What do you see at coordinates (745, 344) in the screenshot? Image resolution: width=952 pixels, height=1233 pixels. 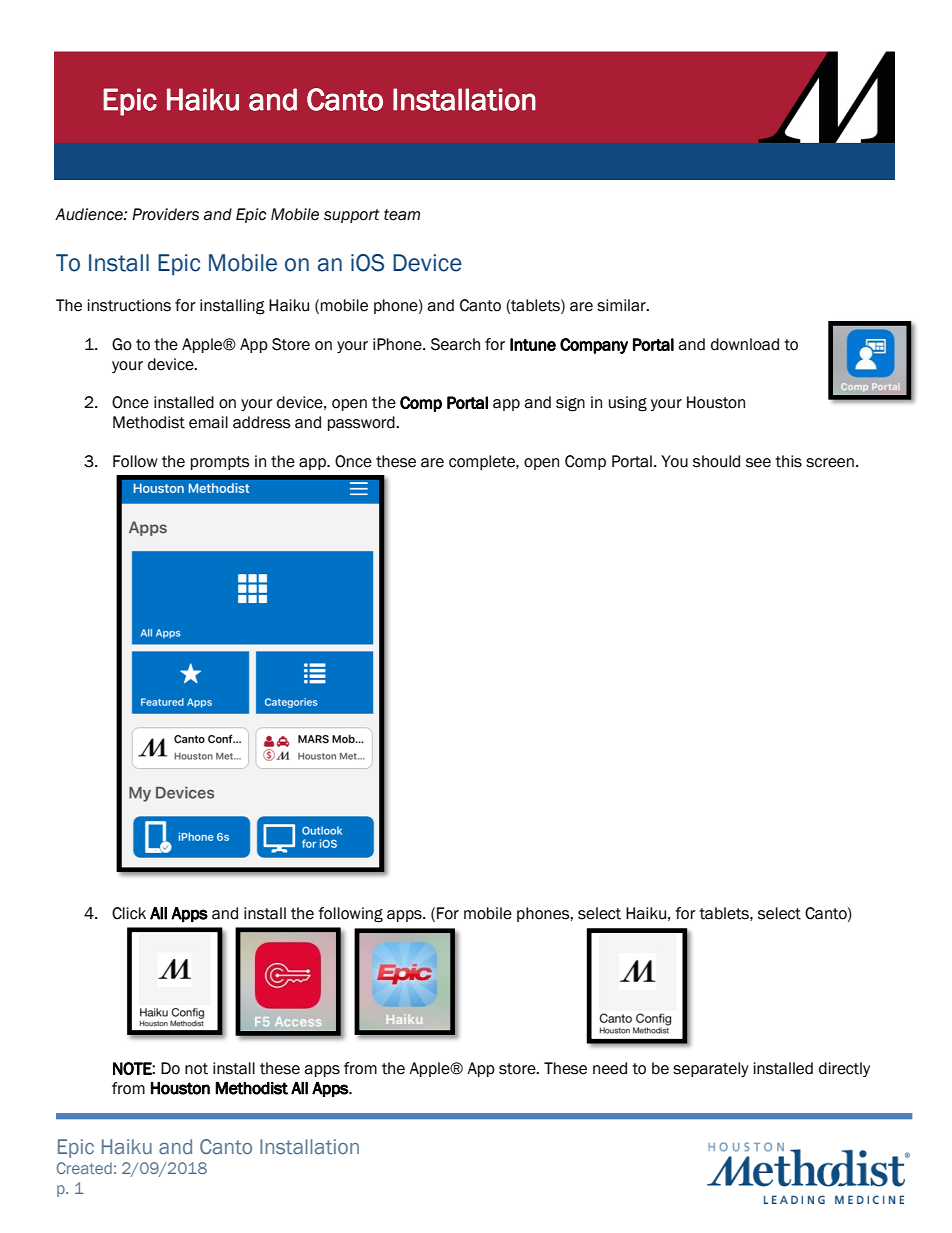 I see `download` at bounding box center [745, 344].
